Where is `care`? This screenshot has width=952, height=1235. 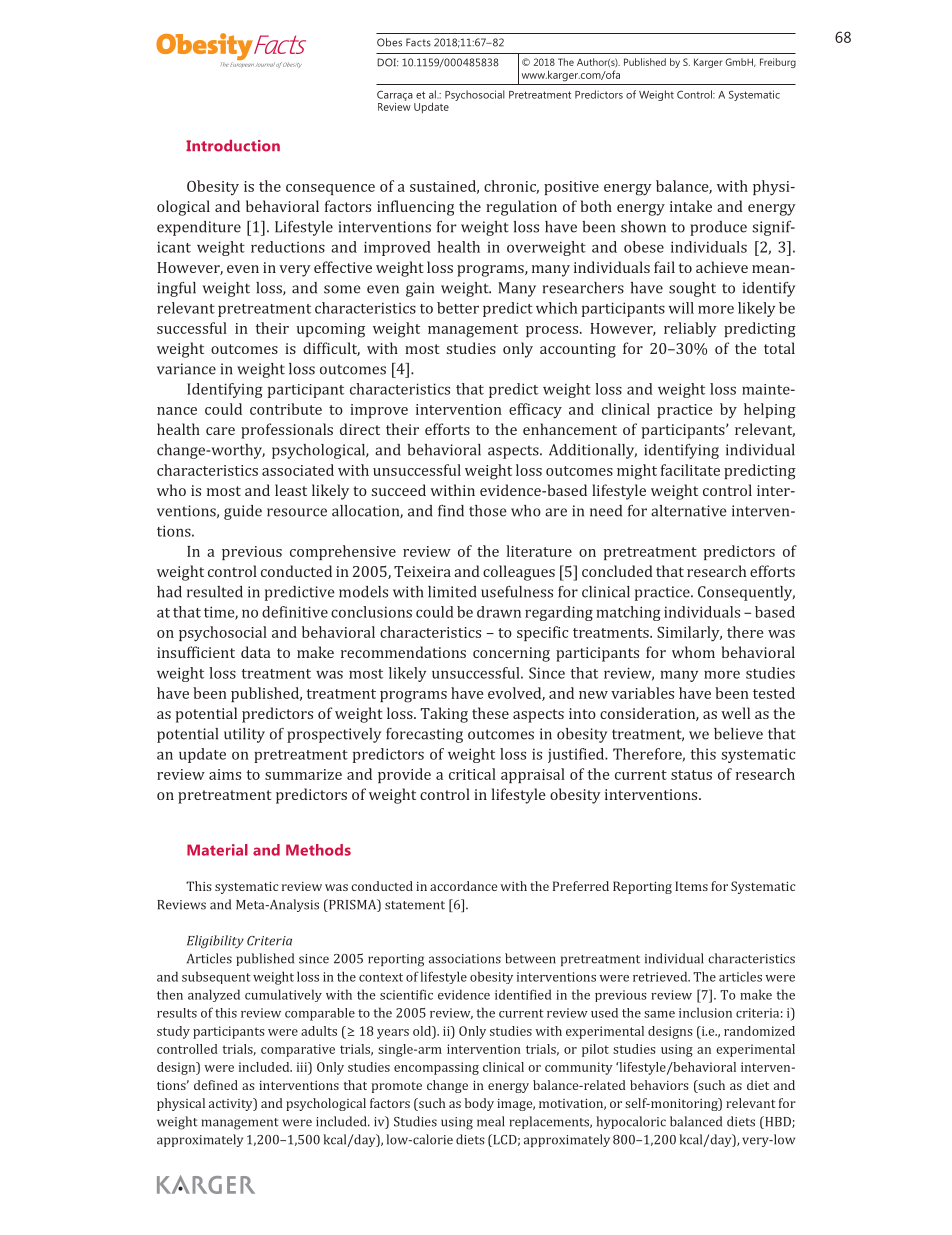
care is located at coordinates (220, 431).
